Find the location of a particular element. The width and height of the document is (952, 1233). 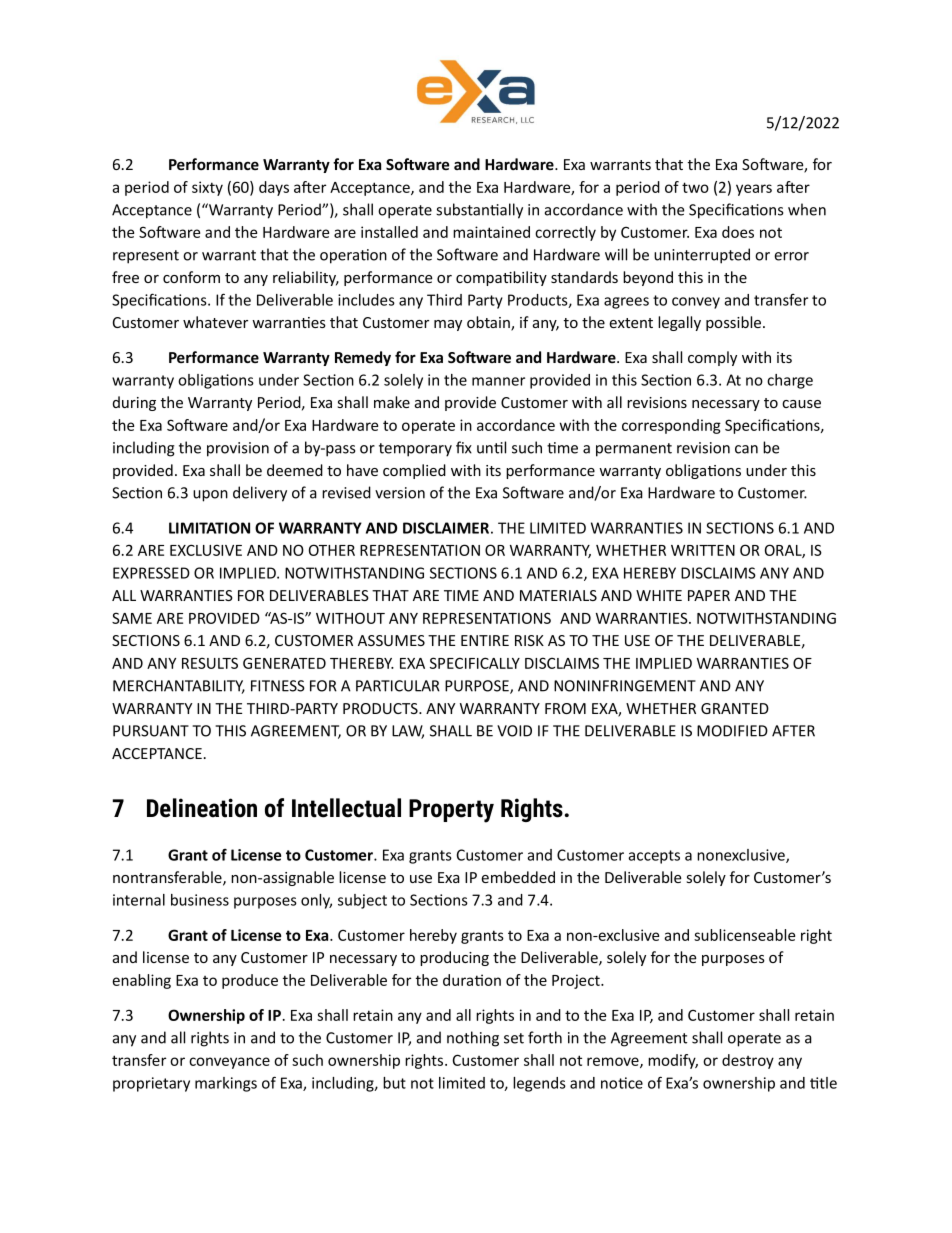

maintained is located at coordinates (491, 232).
